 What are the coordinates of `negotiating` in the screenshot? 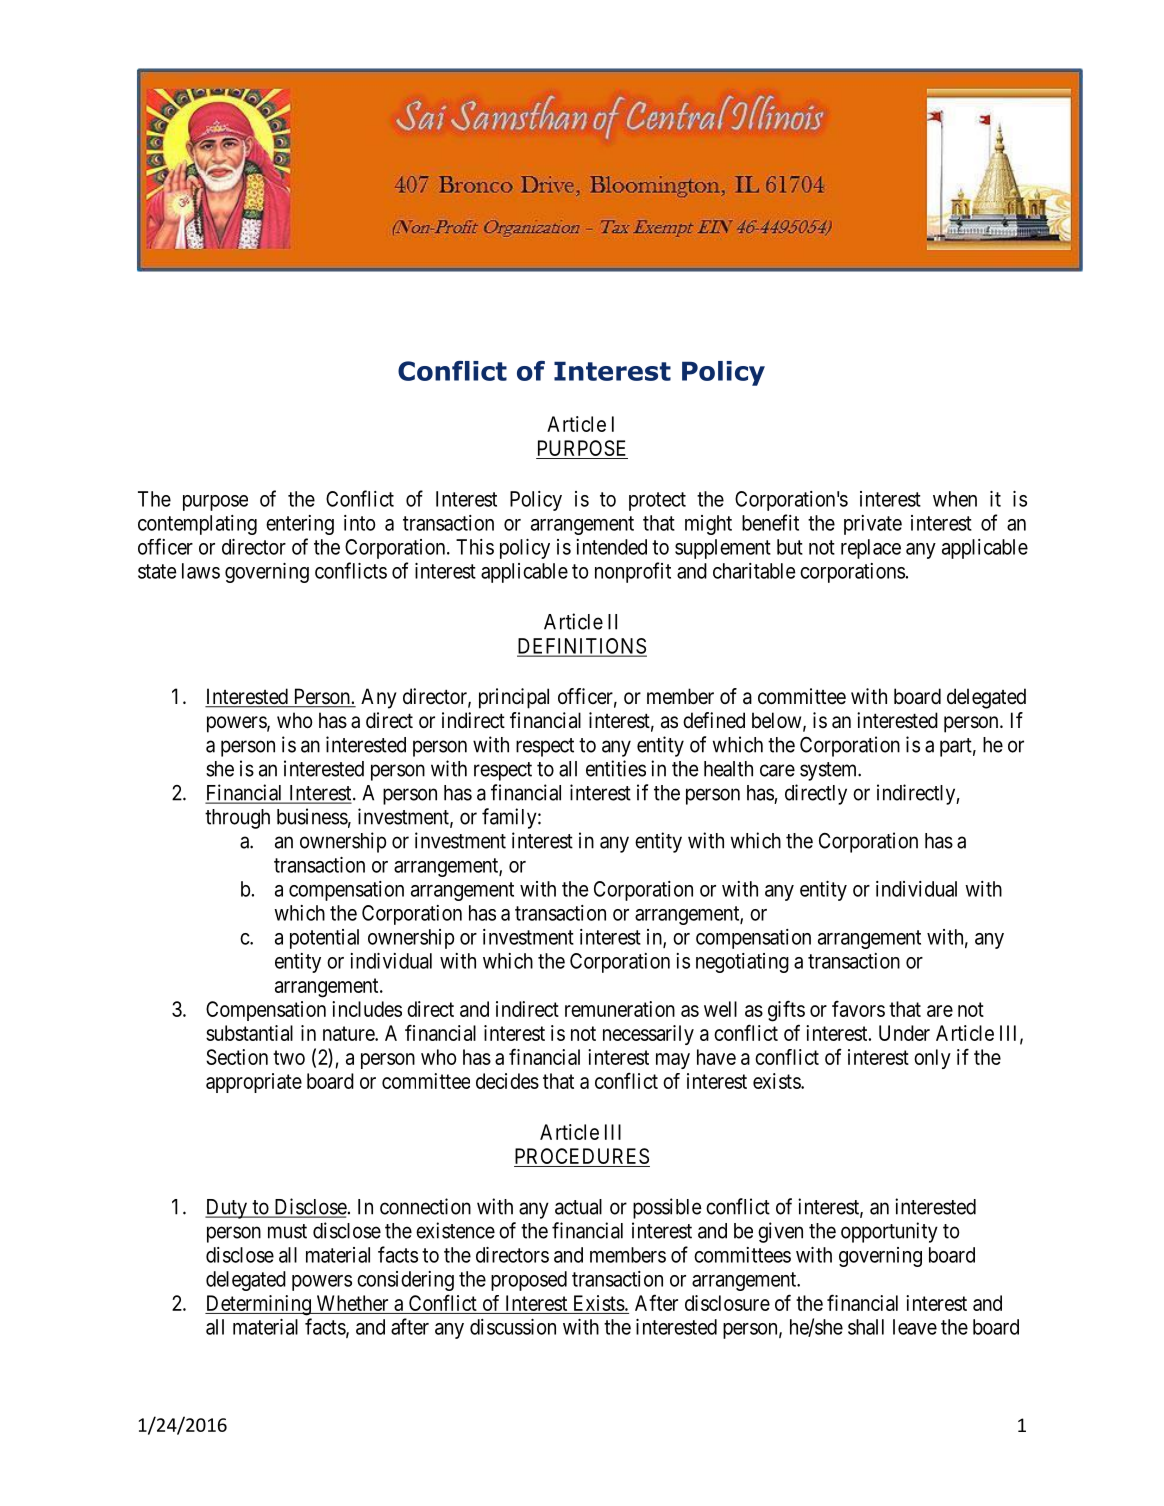 It's located at (742, 963).
